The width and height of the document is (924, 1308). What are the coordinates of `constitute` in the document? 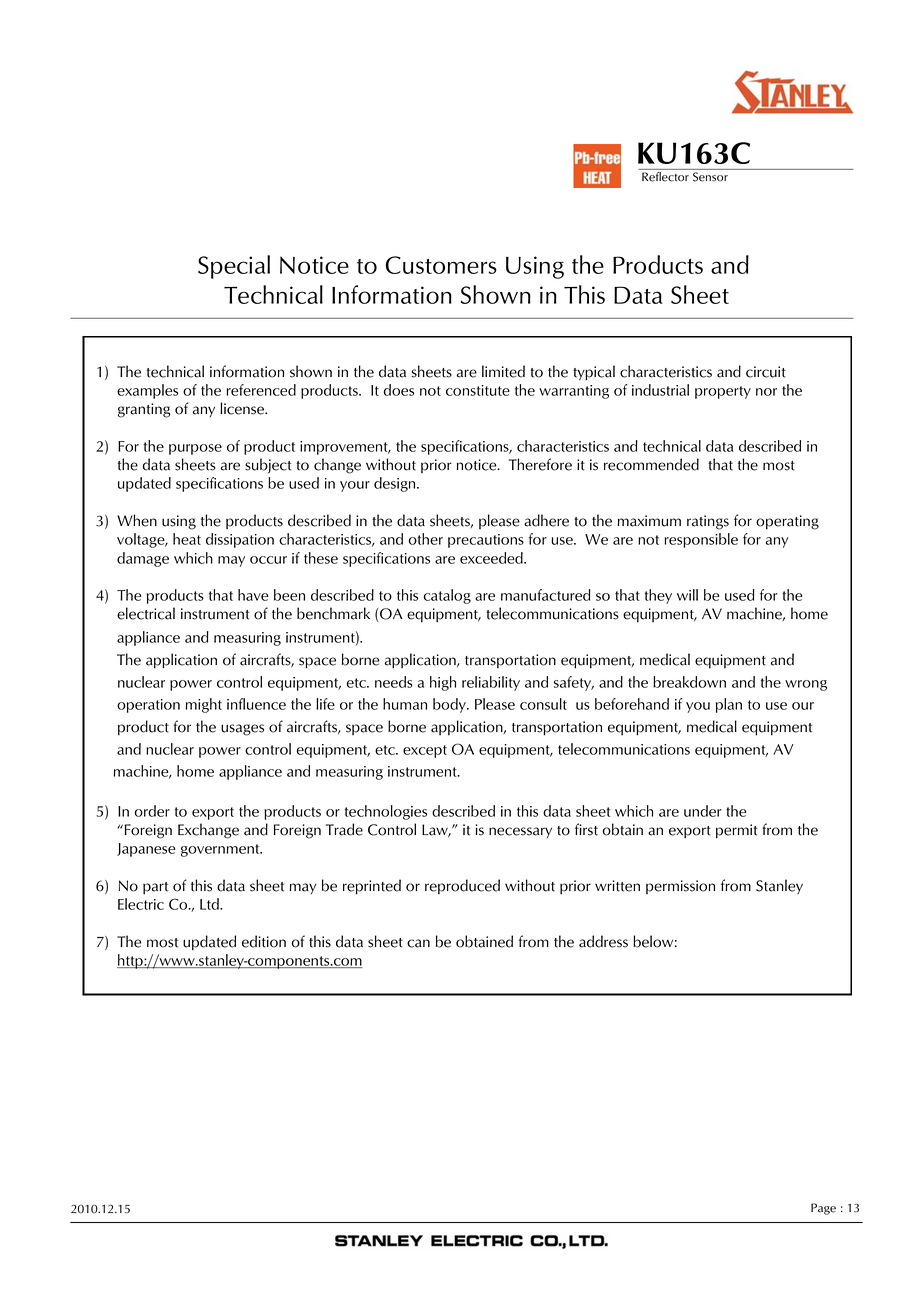 It's located at (478, 390).
